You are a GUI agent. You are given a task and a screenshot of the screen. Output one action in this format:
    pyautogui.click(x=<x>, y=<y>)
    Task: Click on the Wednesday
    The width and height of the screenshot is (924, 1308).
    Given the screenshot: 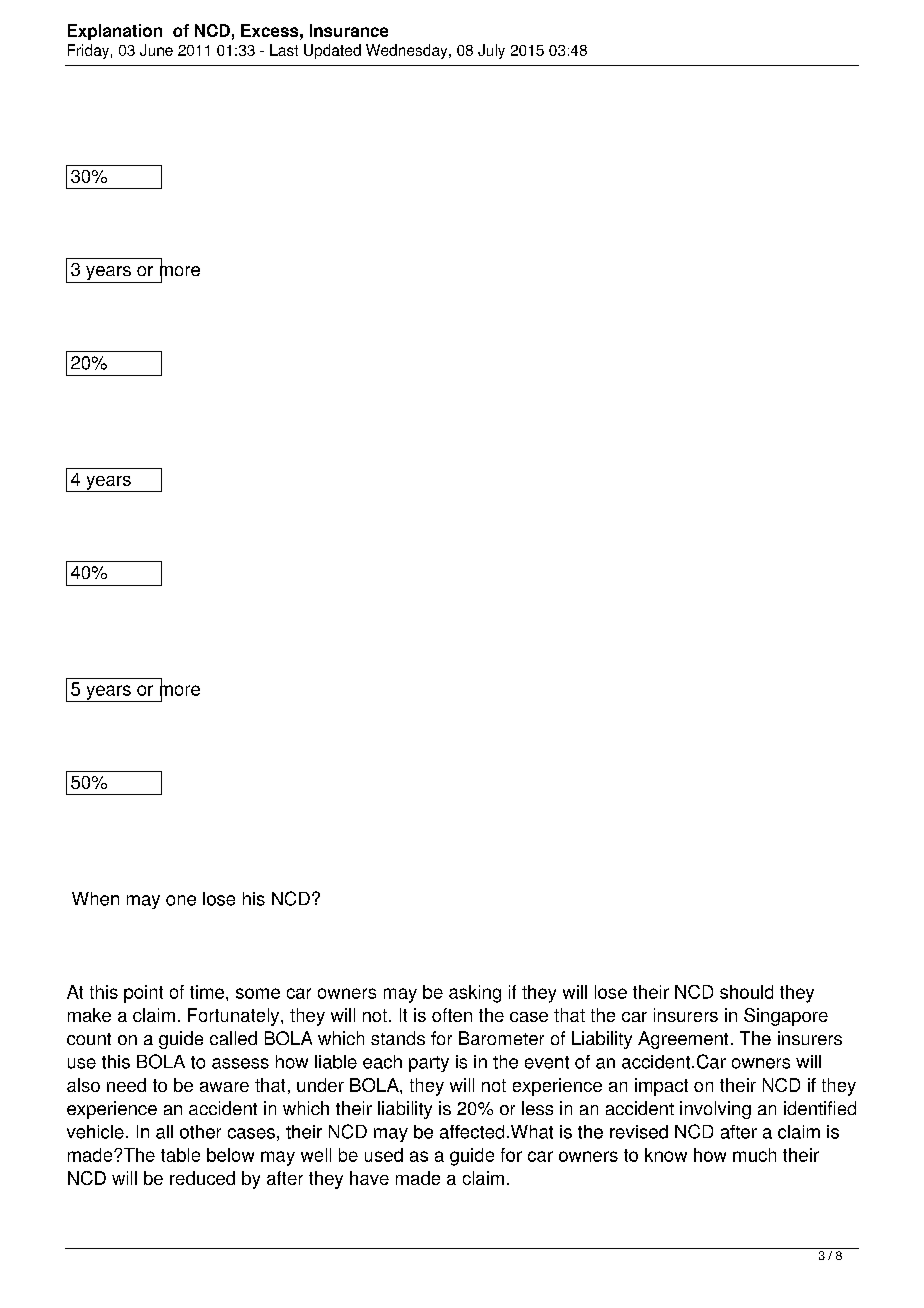 What is the action you would take?
    pyautogui.click(x=408, y=51)
